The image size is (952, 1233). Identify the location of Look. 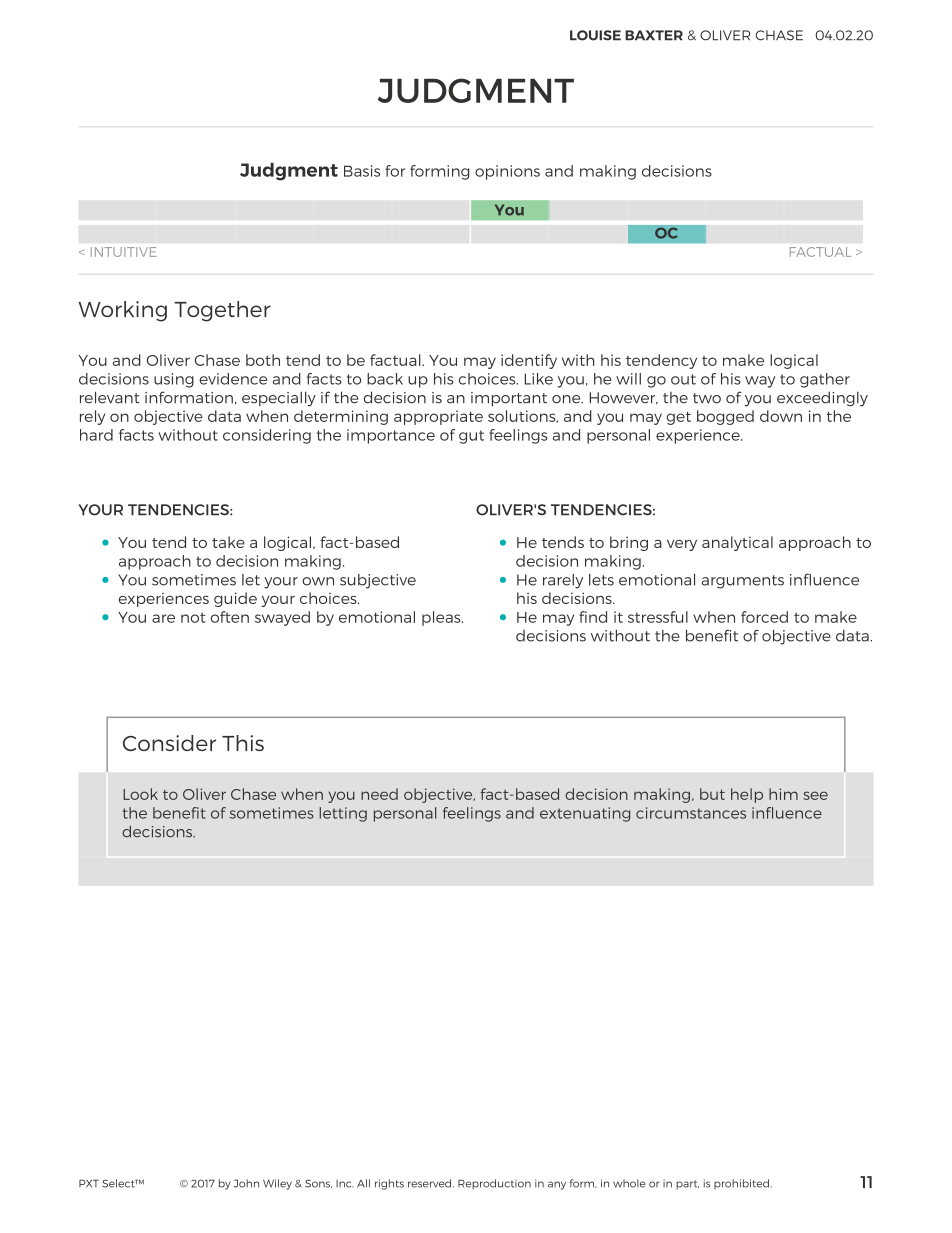
(140, 794).
